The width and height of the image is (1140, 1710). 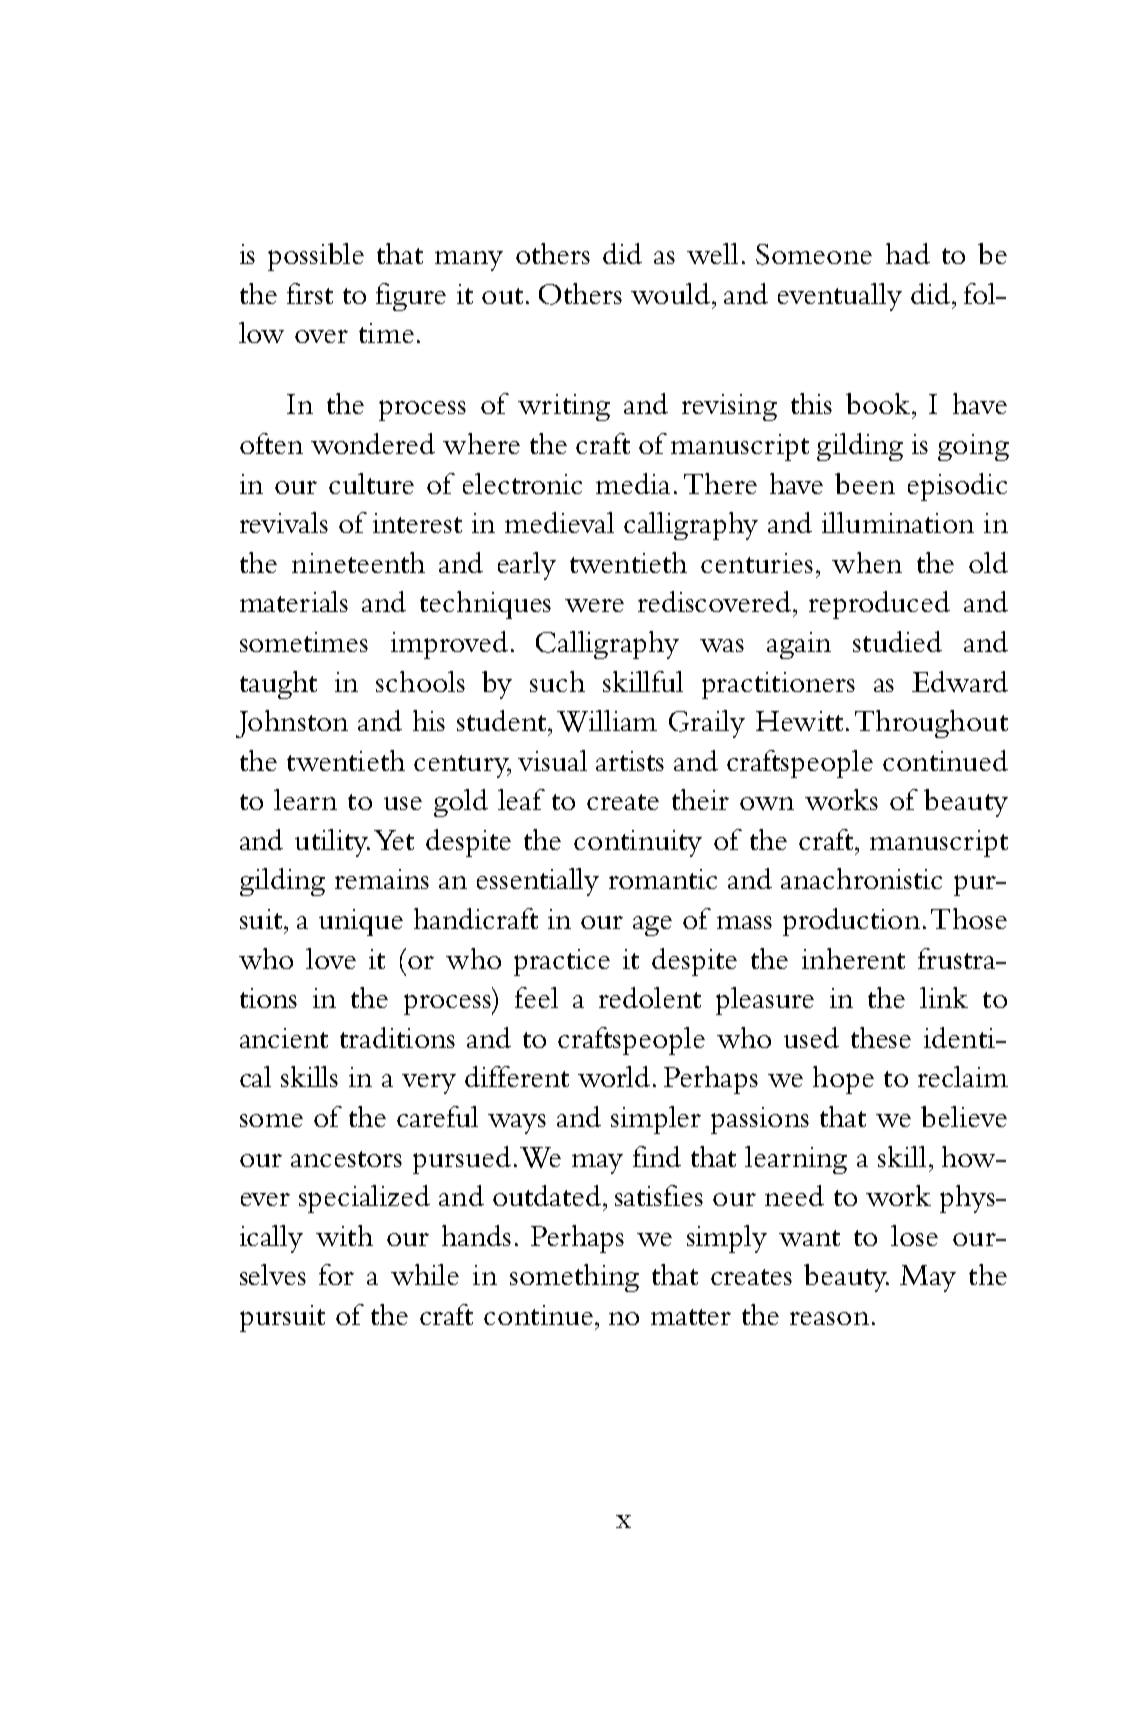 I want to click on while, so click(x=425, y=1274).
